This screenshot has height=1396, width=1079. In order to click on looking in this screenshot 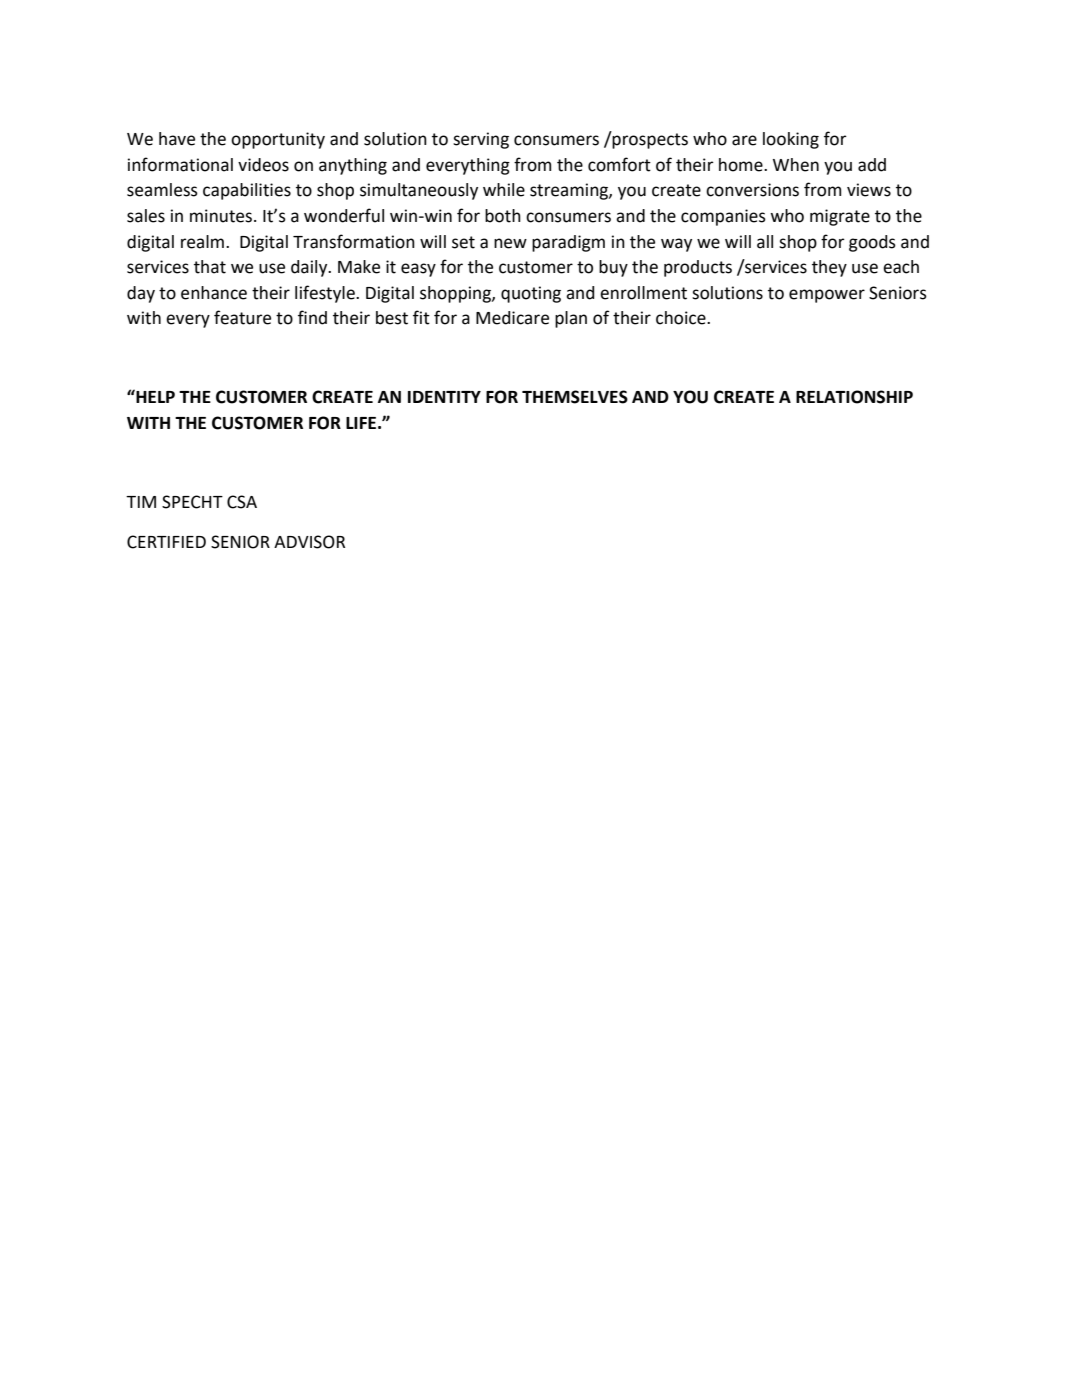, I will do `click(791, 140)`.
